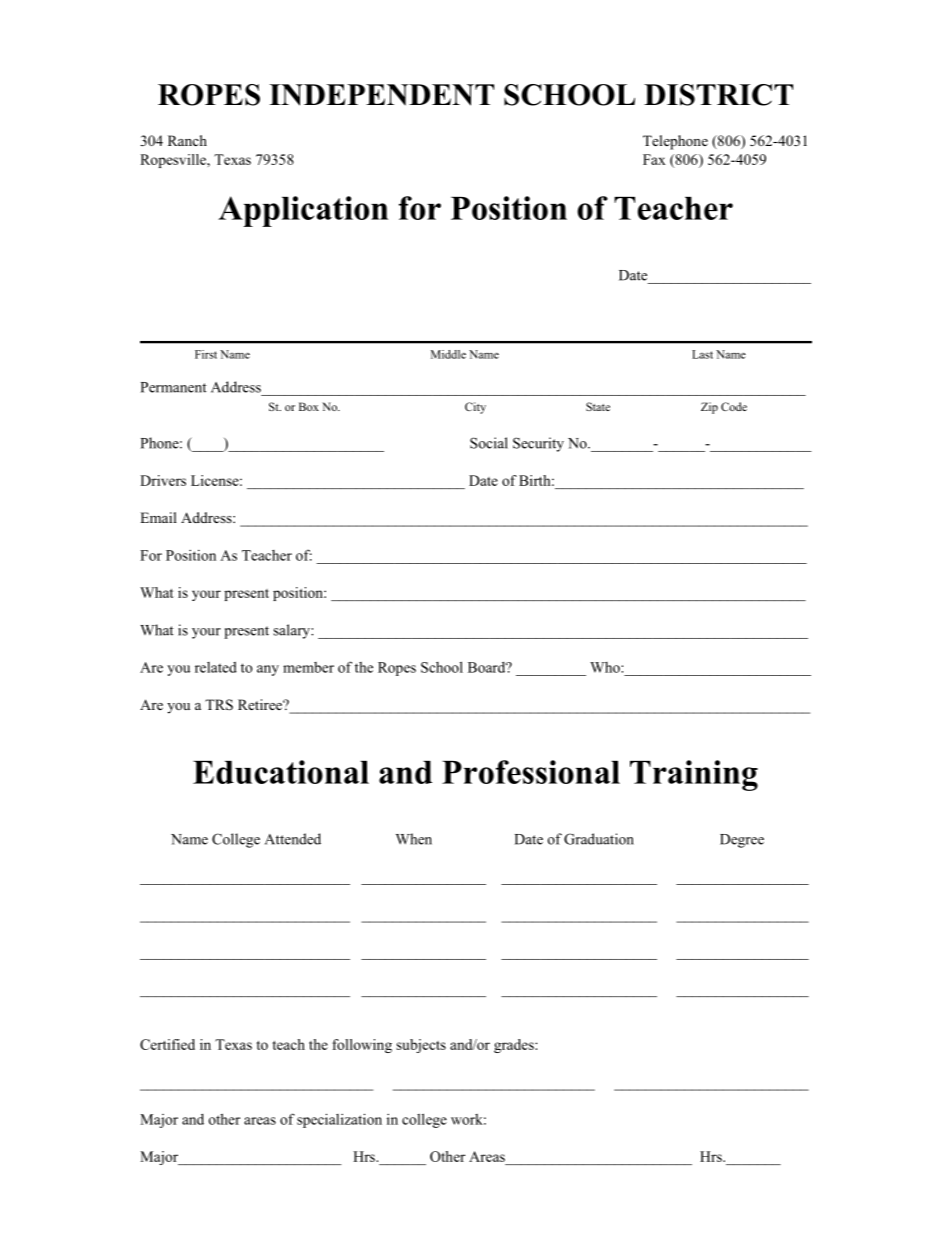 The height and width of the screenshot is (1233, 952). Describe the element at coordinates (167, 1044) in the screenshot. I see `Certified` at that location.
